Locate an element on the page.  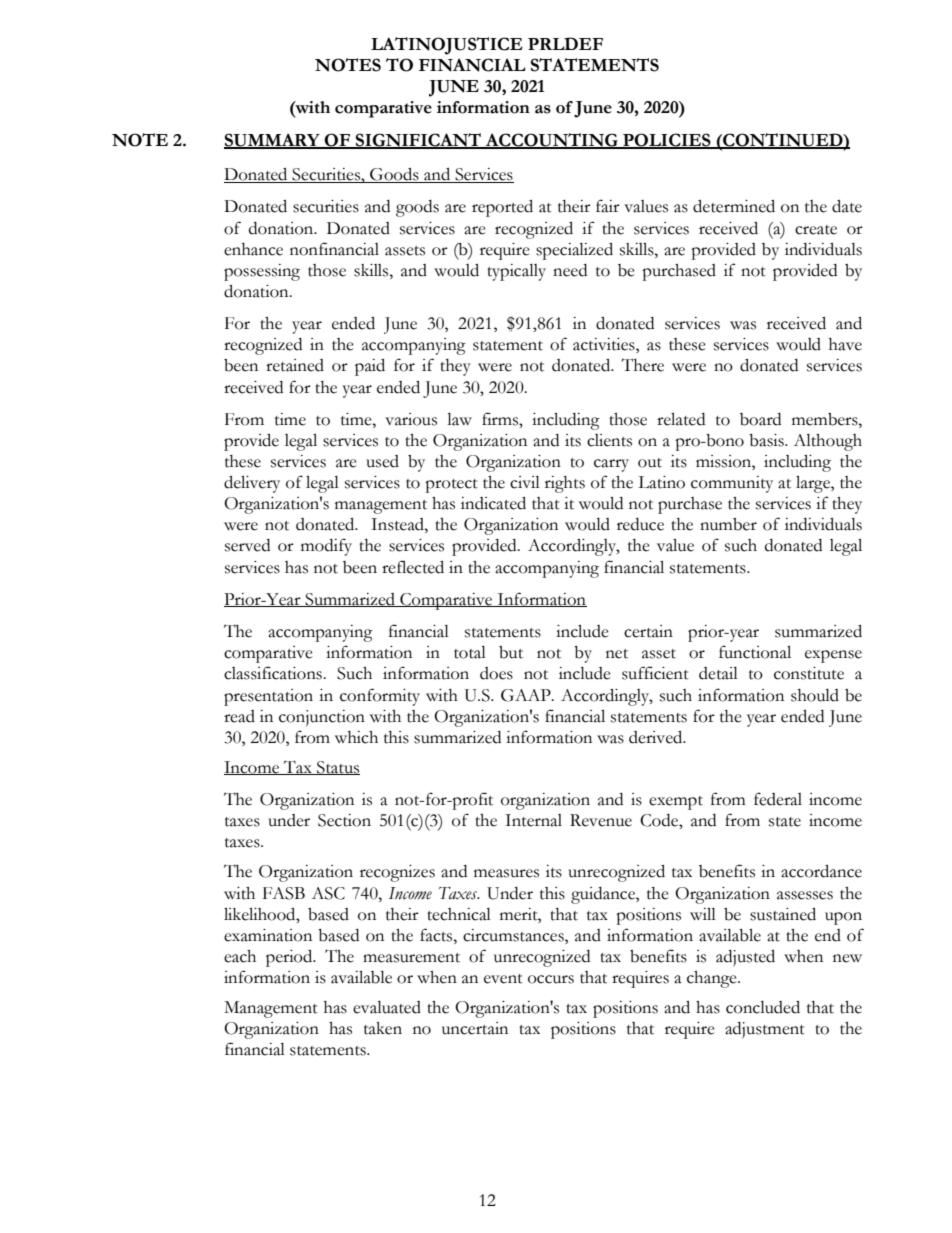
SUMMARY is located at coordinates (273, 140).
